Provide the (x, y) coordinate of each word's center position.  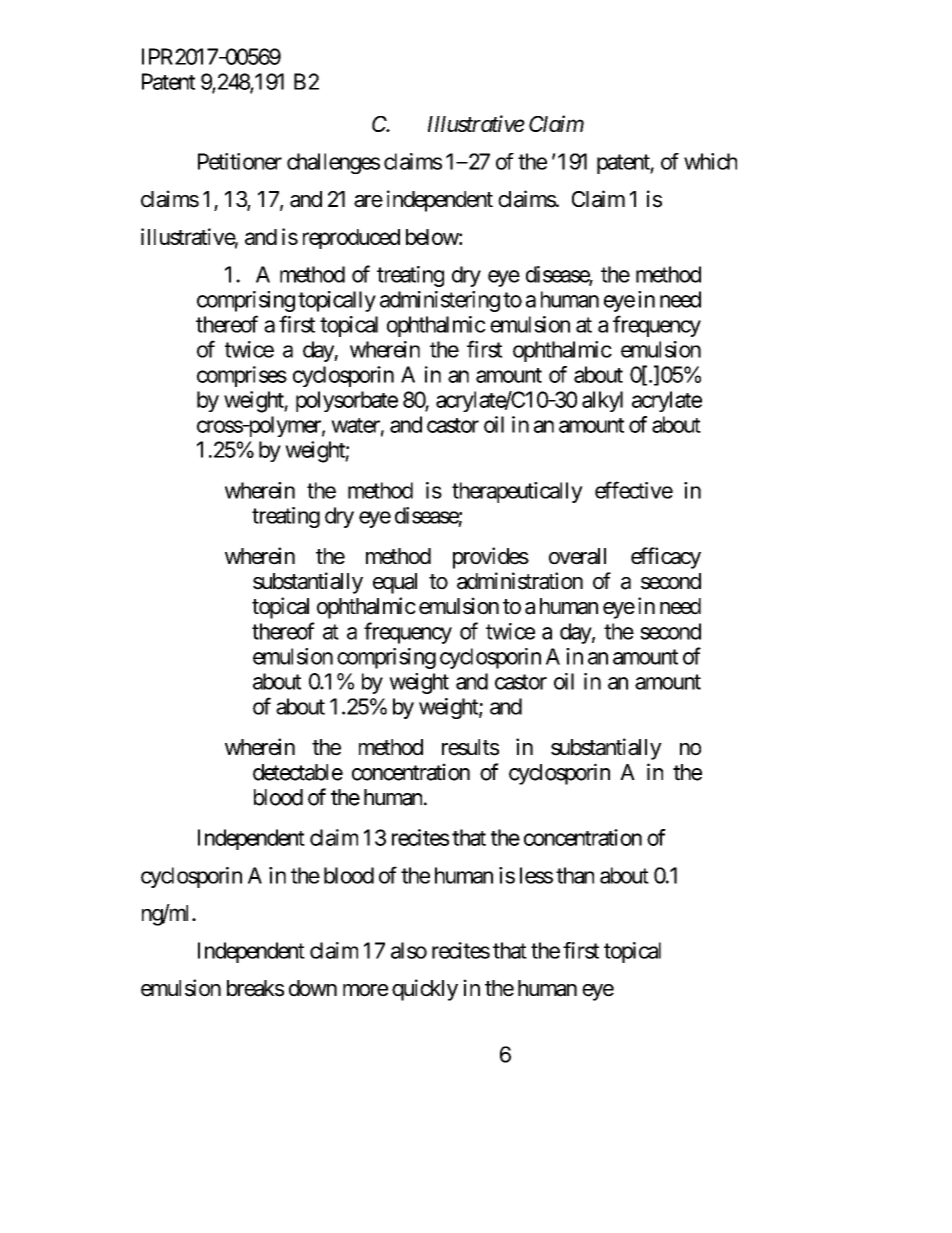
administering (440, 301)
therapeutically (517, 492)
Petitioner (240, 161)
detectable (298, 772)
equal (395, 583)
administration (520, 581)
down (313, 988)
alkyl (602, 401)
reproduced (351, 239)
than (575, 875)
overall (577, 556)
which (710, 161)
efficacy (666, 558)
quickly (425, 990)
